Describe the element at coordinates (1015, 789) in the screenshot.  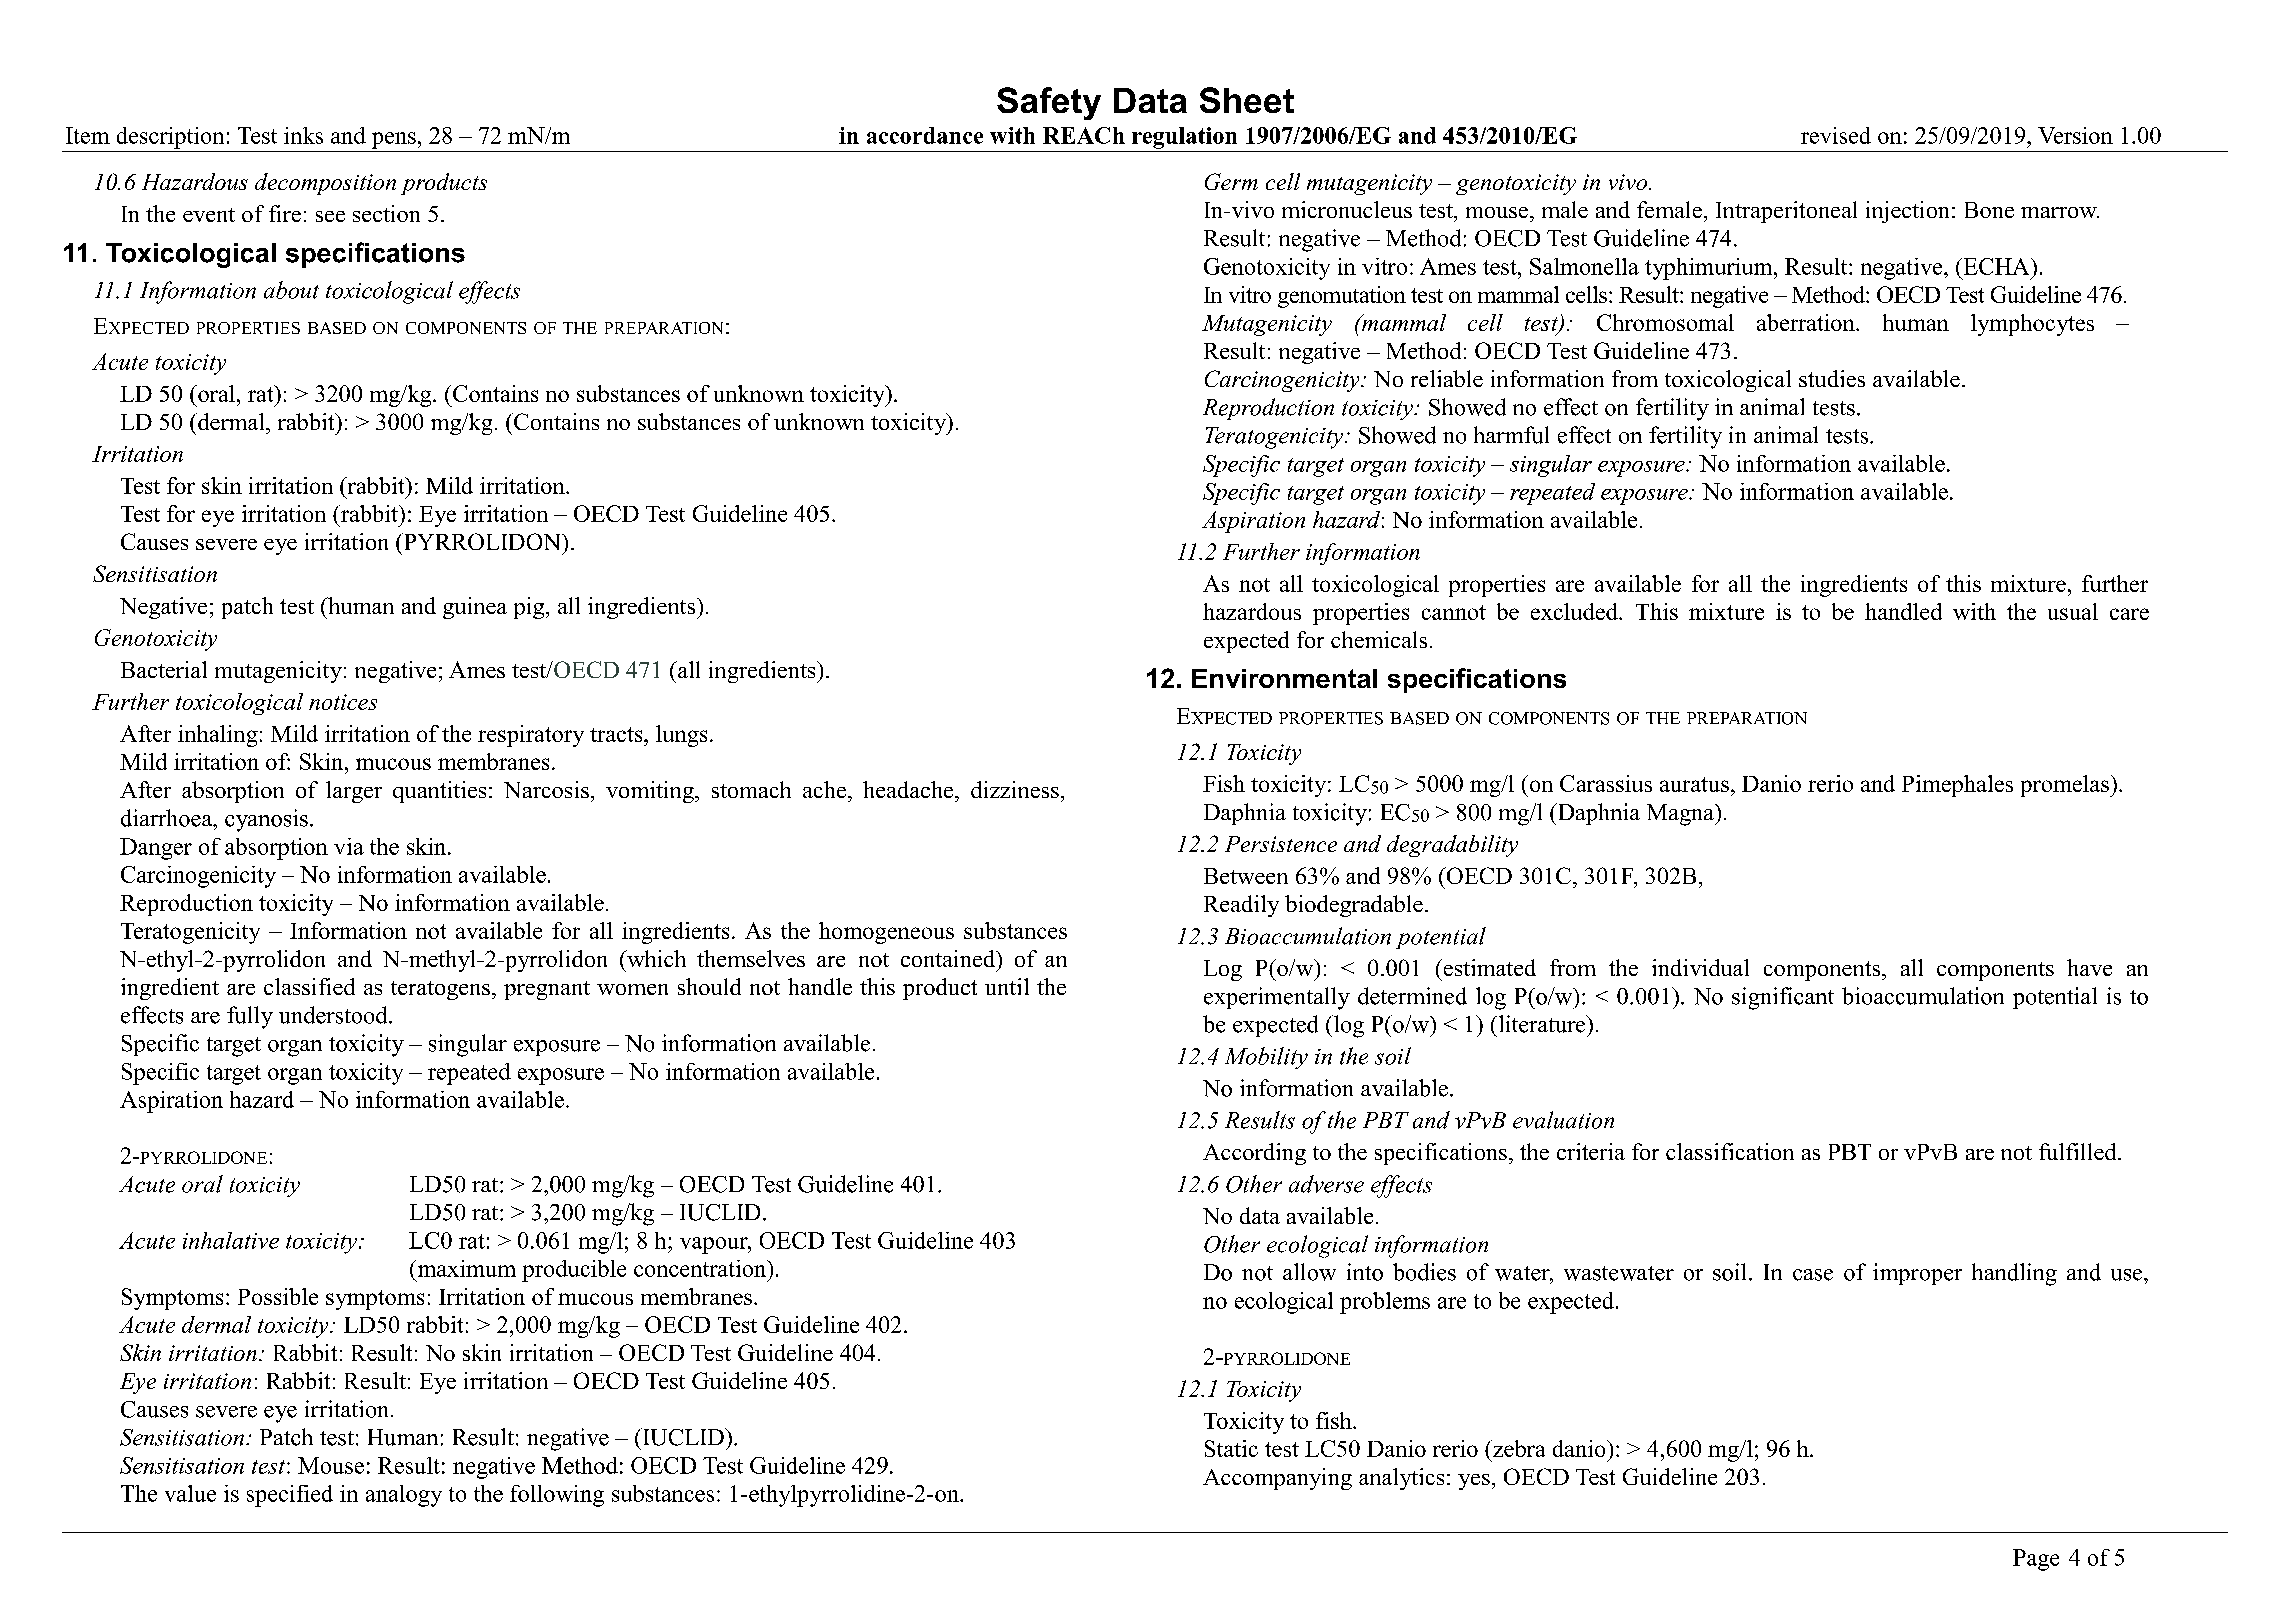
I see `dizziness` at that location.
